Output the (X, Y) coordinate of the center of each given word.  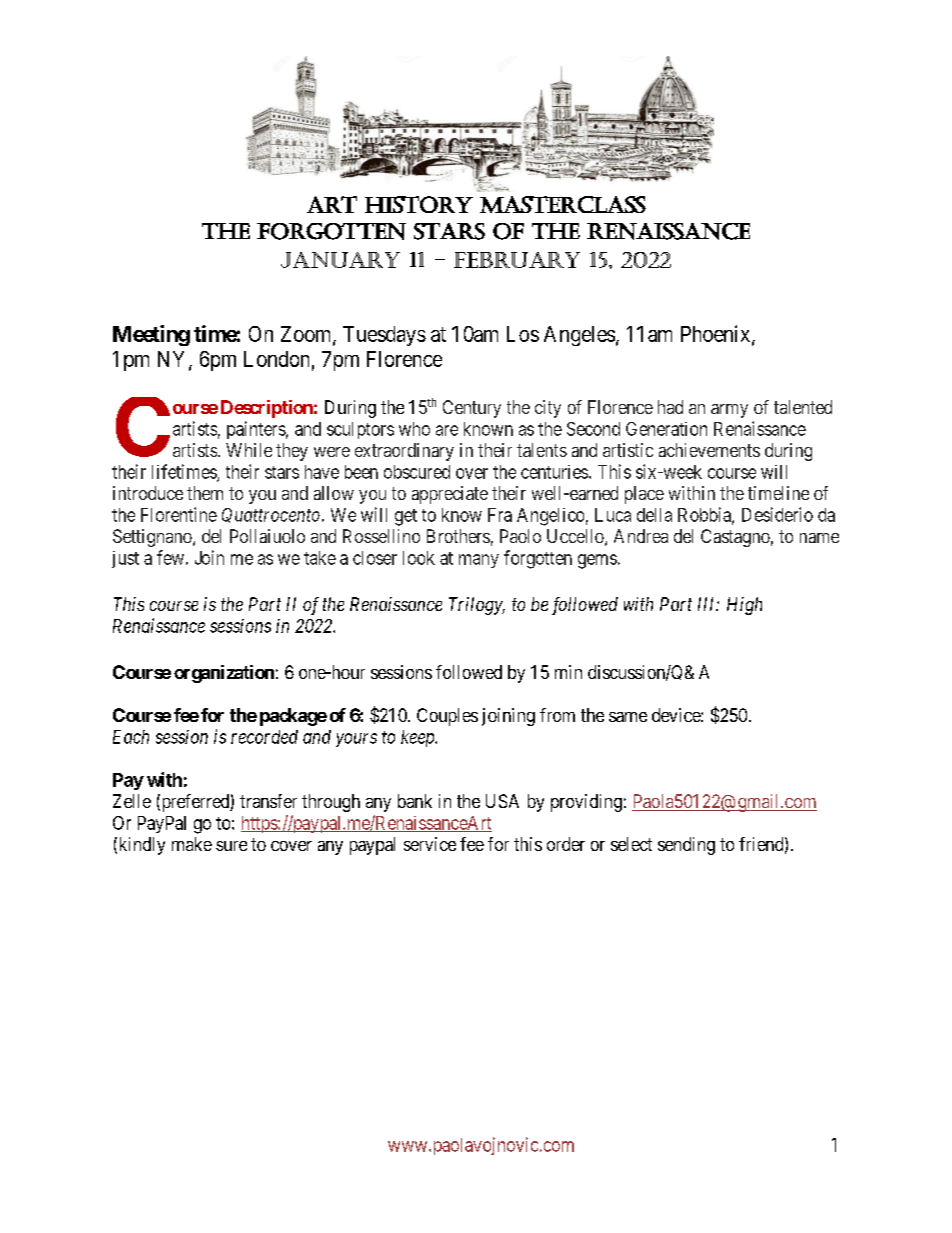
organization (224, 674)
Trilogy (477, 606)
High (744, 606)
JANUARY (340, 260)
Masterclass (563, 204)
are (447, 430)
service (430, 844)
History (419, 204)
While (249, 450)
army (729, 411)
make (192, 844)
